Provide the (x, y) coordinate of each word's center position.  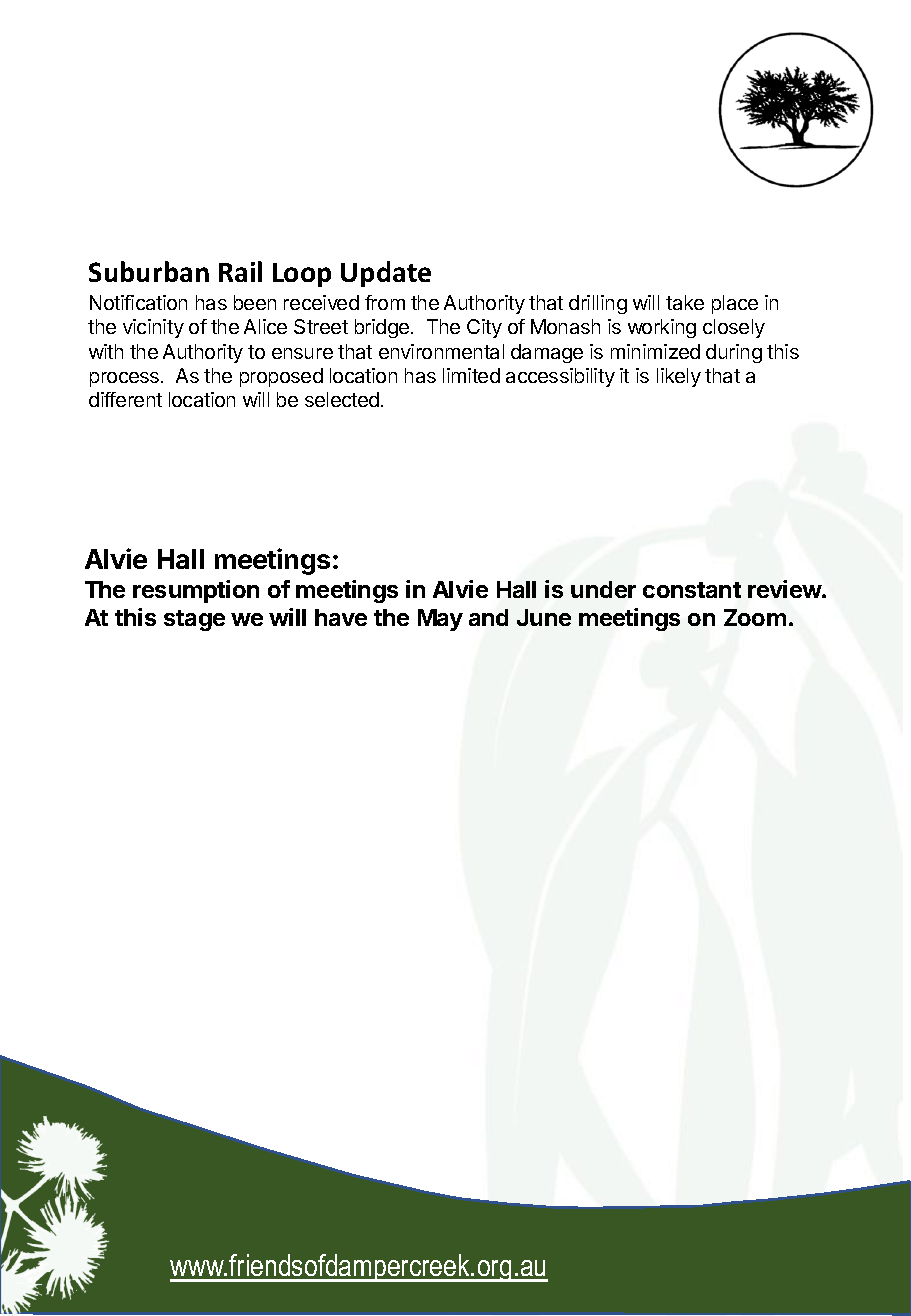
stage (194, 620)
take (685, 302)
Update (386, 274)
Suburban (149, 271)
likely (679, 377)
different (125, 399)
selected (342, 399)
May (440, 620)
